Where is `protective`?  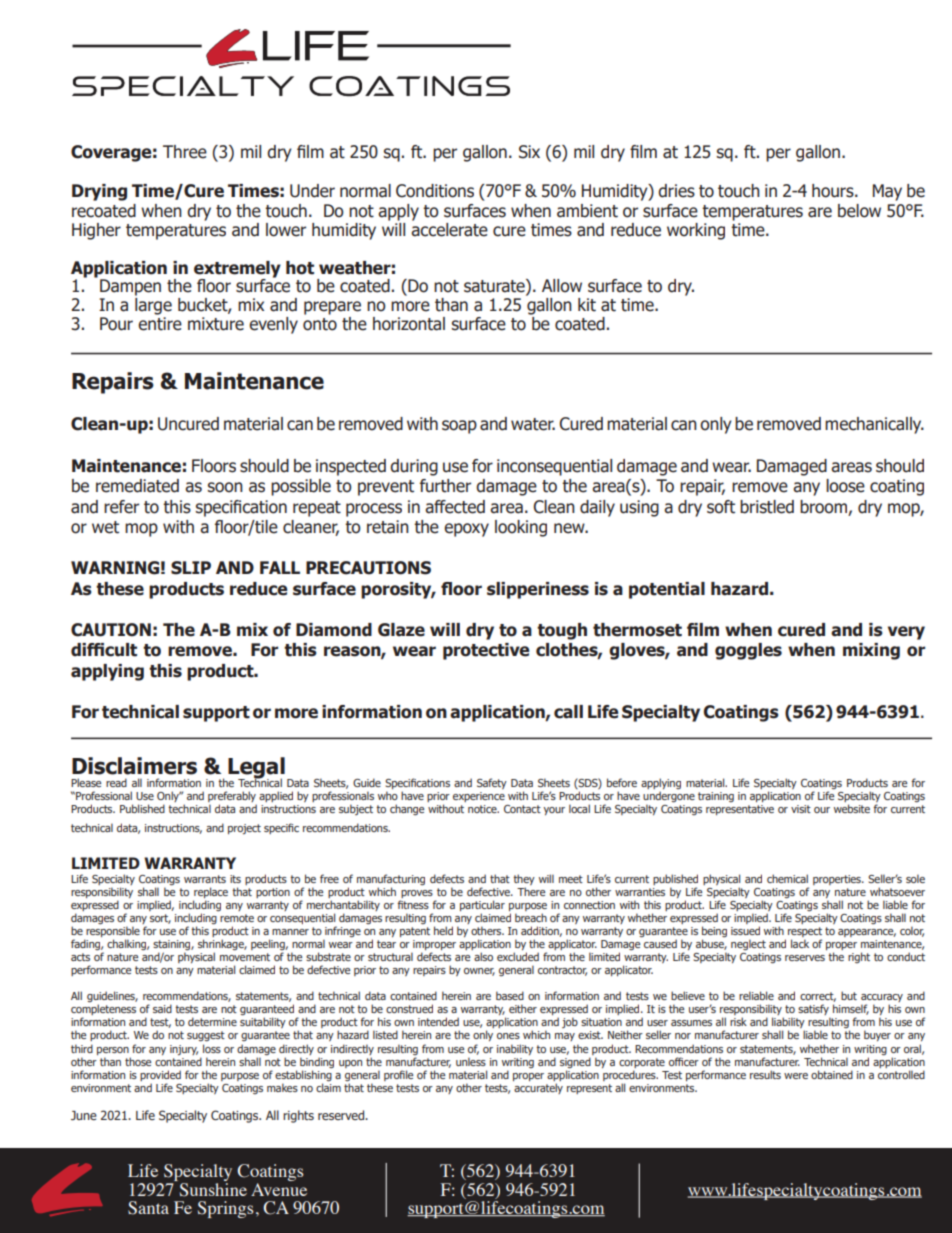
protective is located at coordinates (486, 651).
